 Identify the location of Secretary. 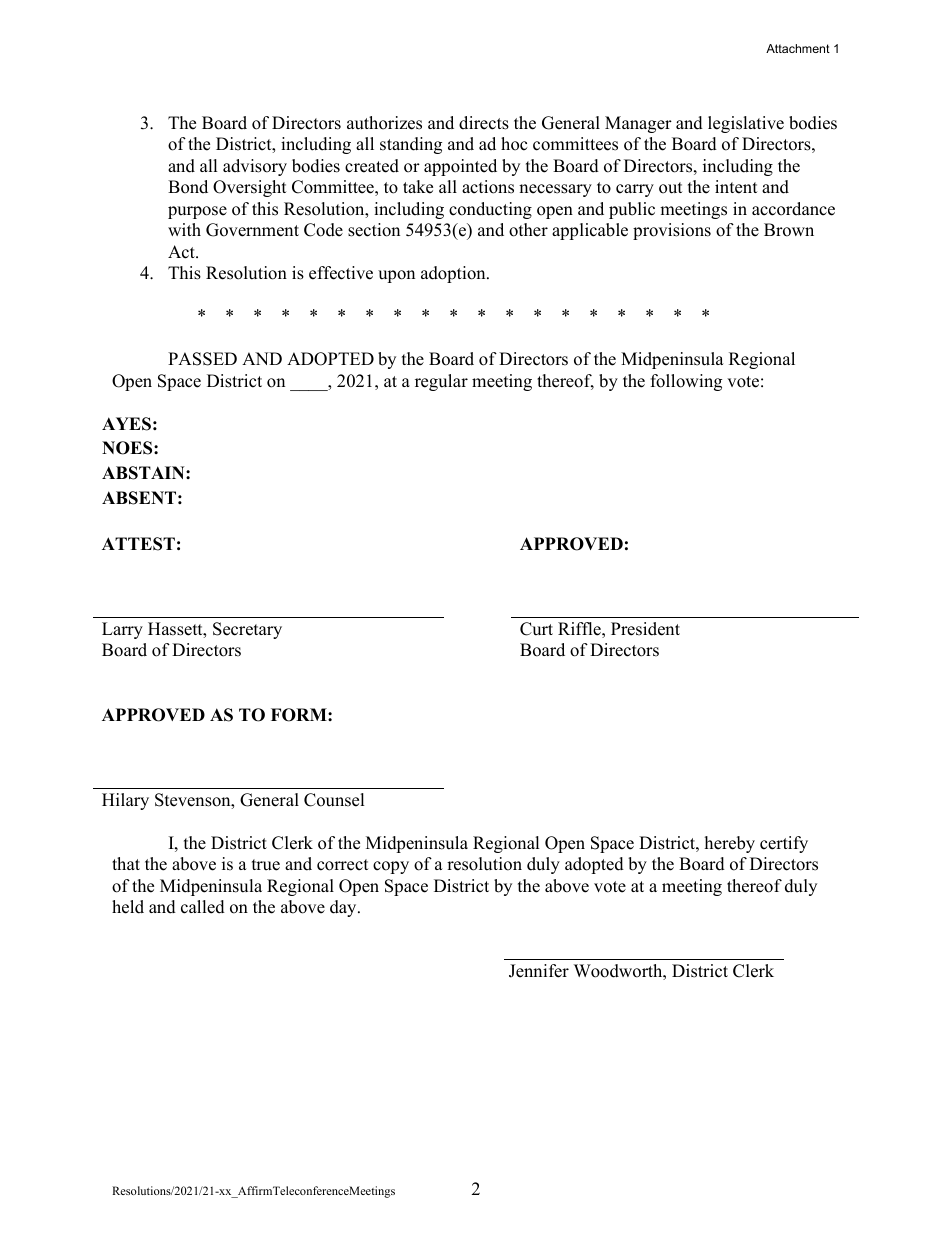
(247, 630).
